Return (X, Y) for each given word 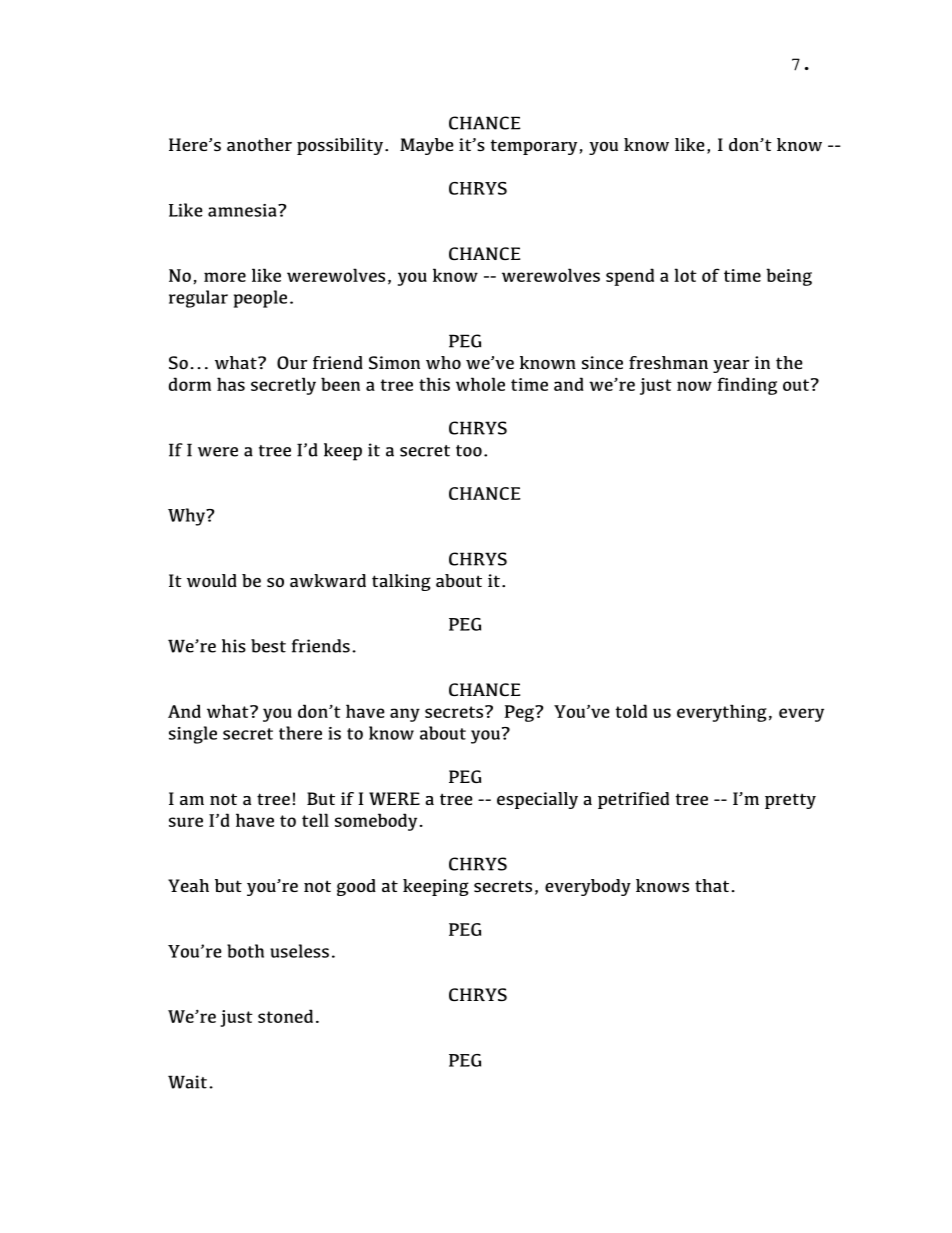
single (193, 735)
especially (537, 800)
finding (747, 386)
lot (685, 275)
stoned (285, 1016)
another (259, 144)
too (469, 451)
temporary (534, 147)
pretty (790, 801)
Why (187, 517)
